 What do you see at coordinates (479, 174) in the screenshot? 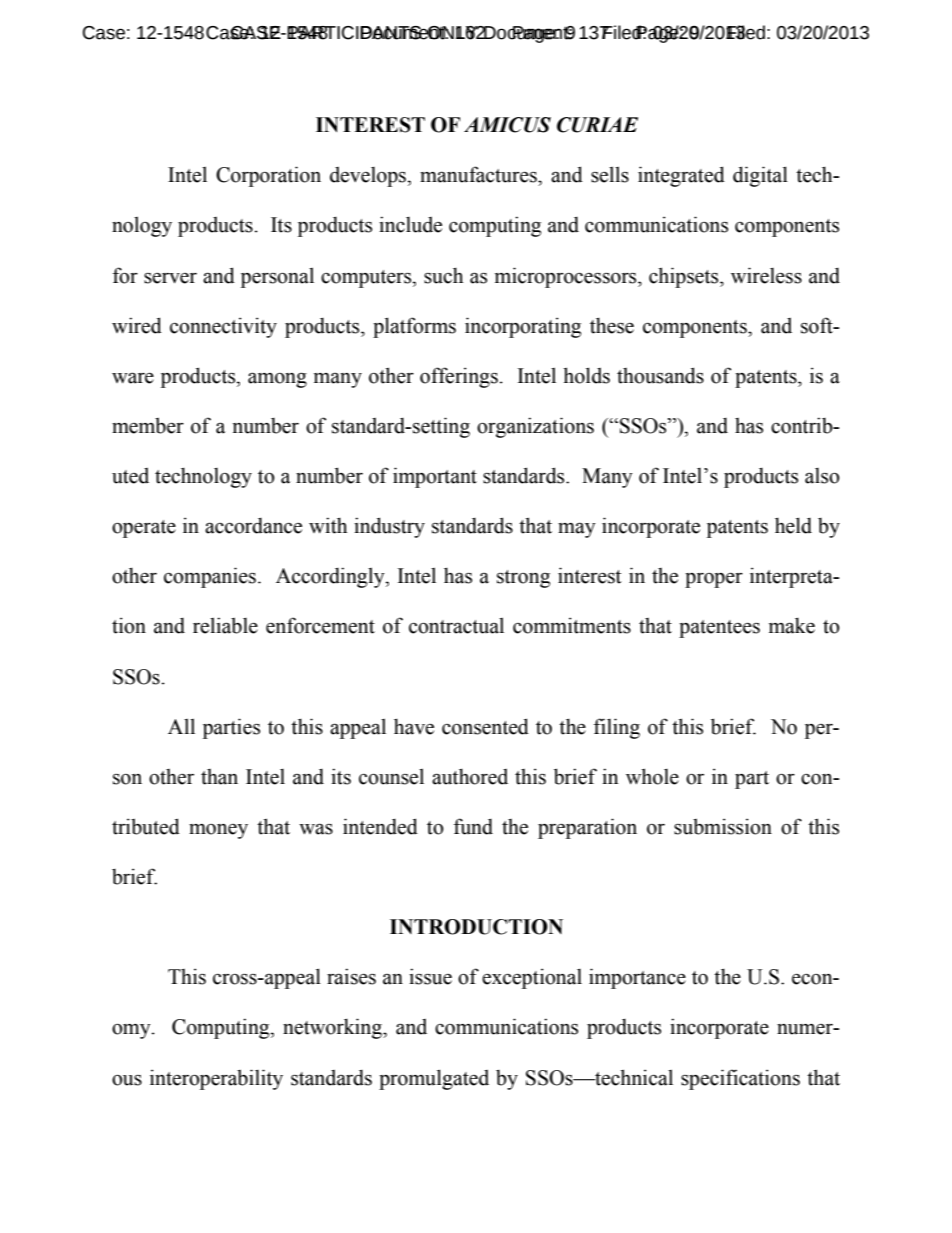
I see `manufactures` at bounding box center [479, 174].
